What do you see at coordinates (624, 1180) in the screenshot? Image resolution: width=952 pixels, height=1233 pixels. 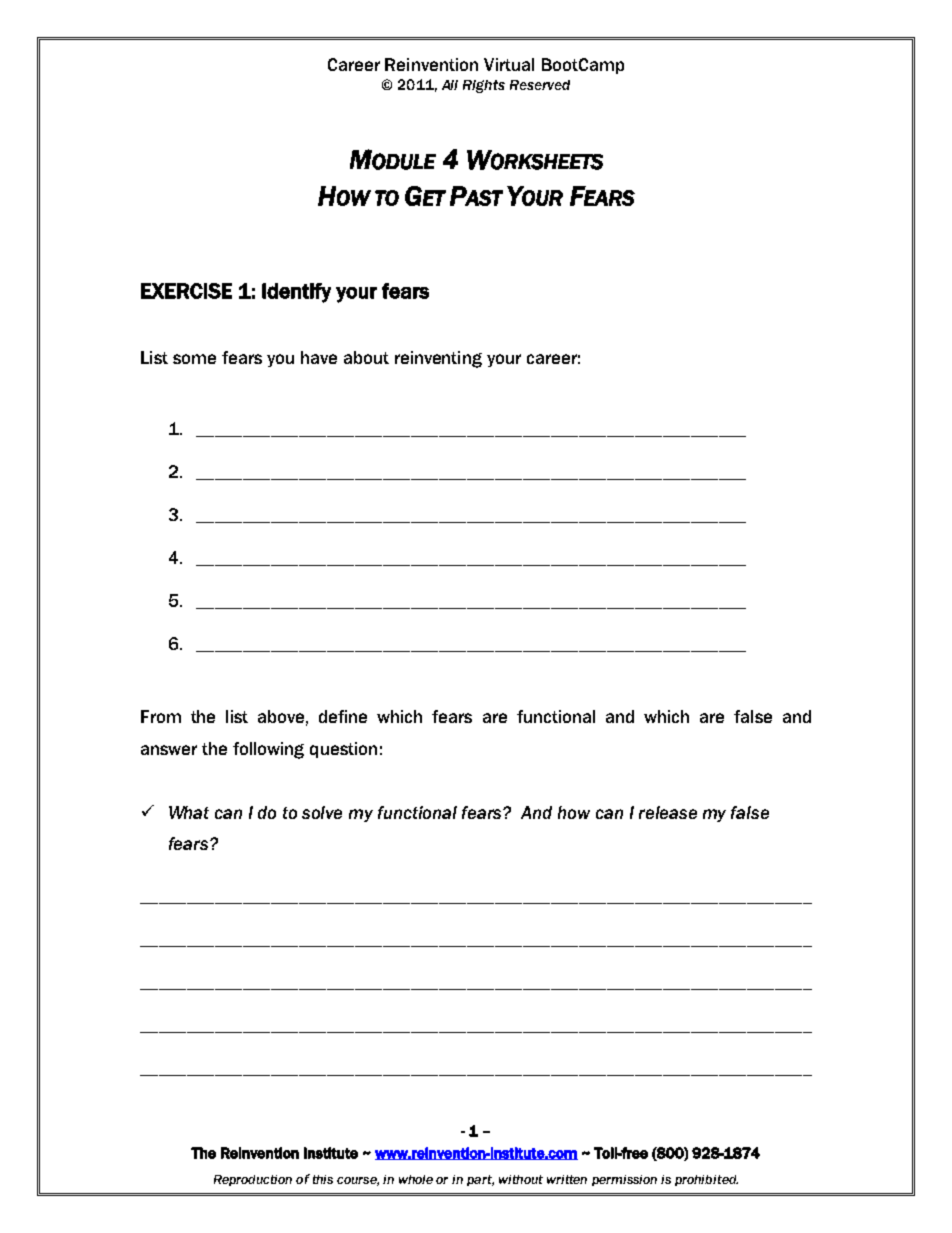 I see `permission` at bounding box center [624, 1180].
